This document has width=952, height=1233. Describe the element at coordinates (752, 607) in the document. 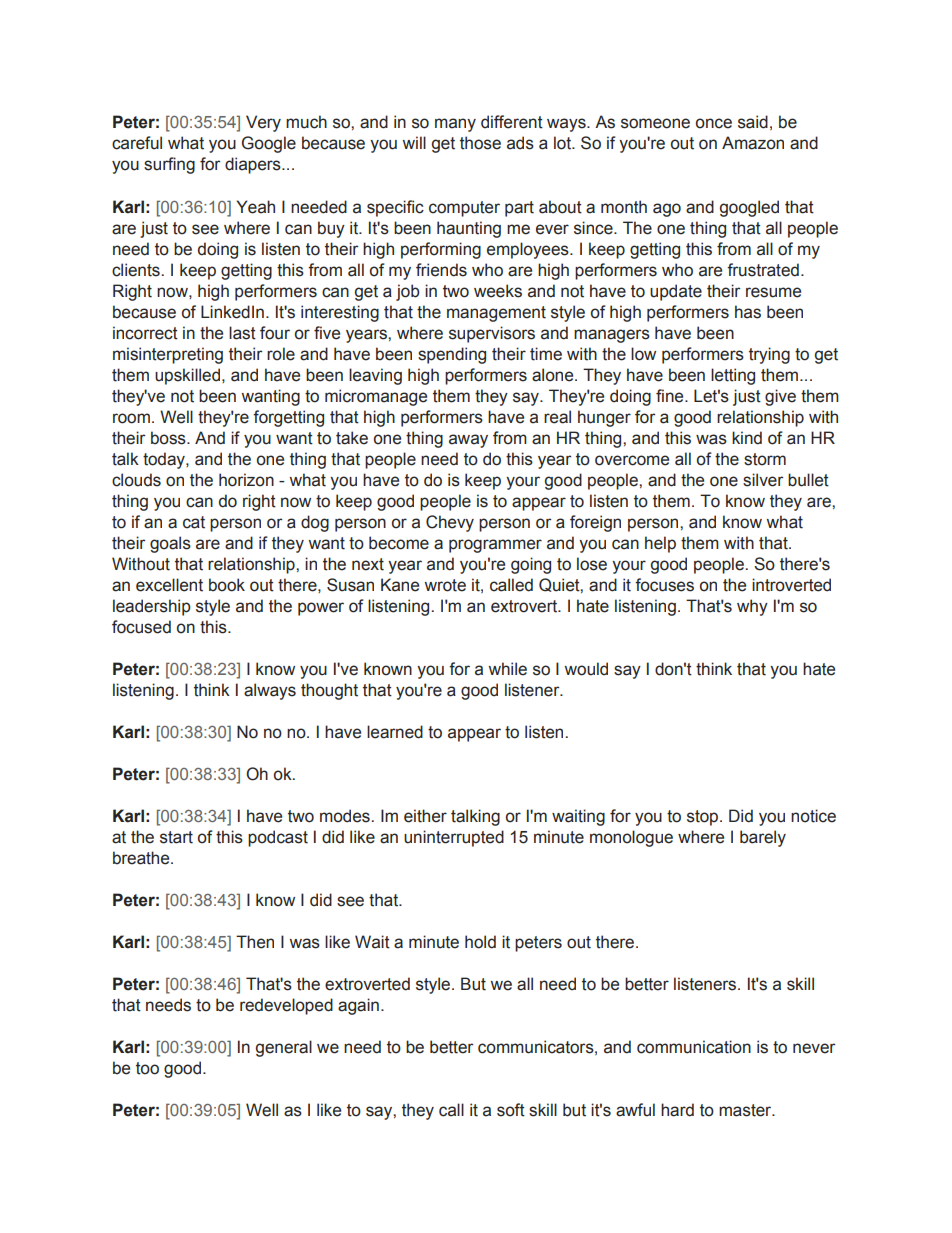

I see `why` at that location.
